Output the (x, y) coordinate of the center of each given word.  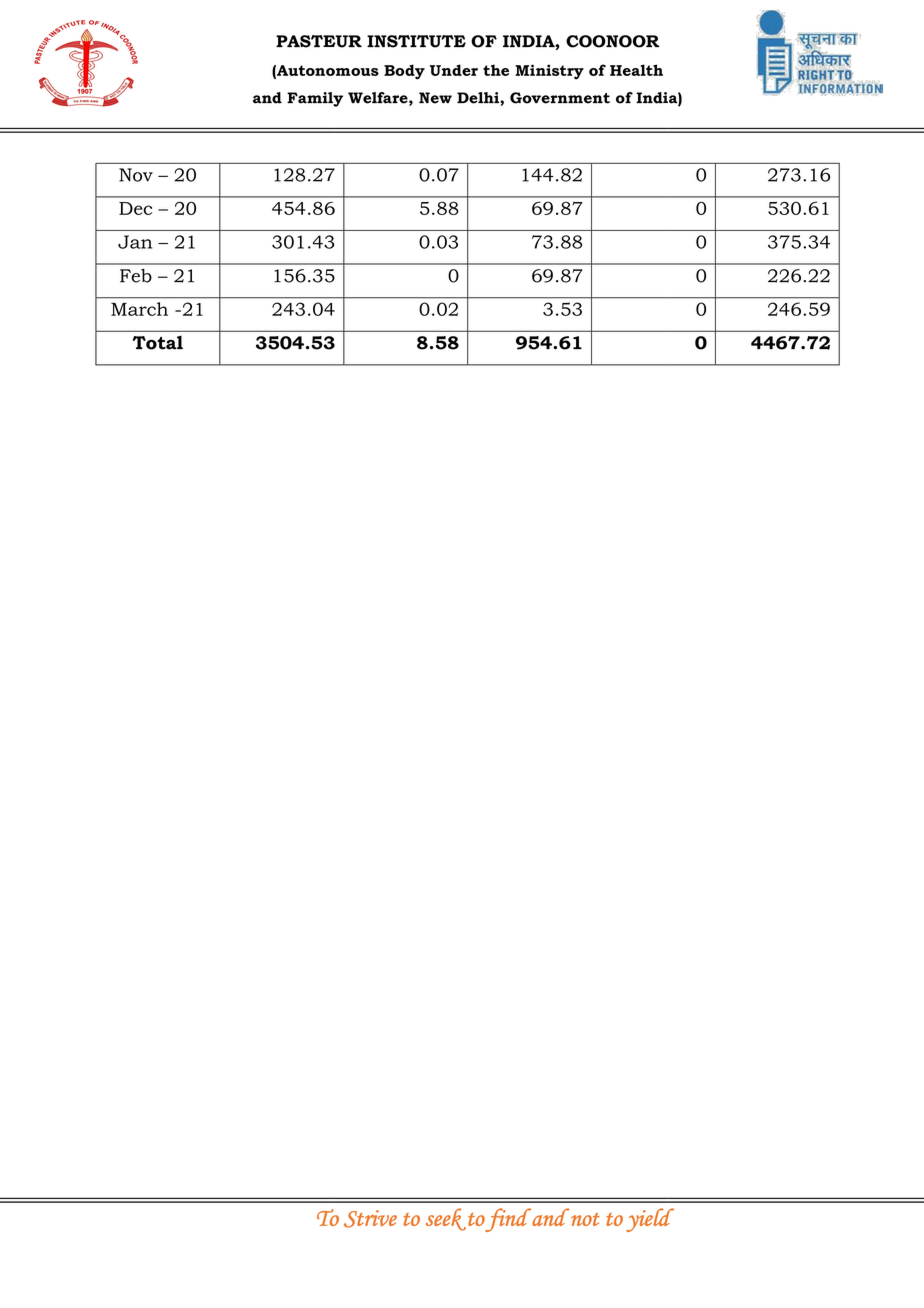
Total (158, 342)
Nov (136, 175)
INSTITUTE (416, 41)
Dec (135, 208)
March (139, 309)
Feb (136, 276)
